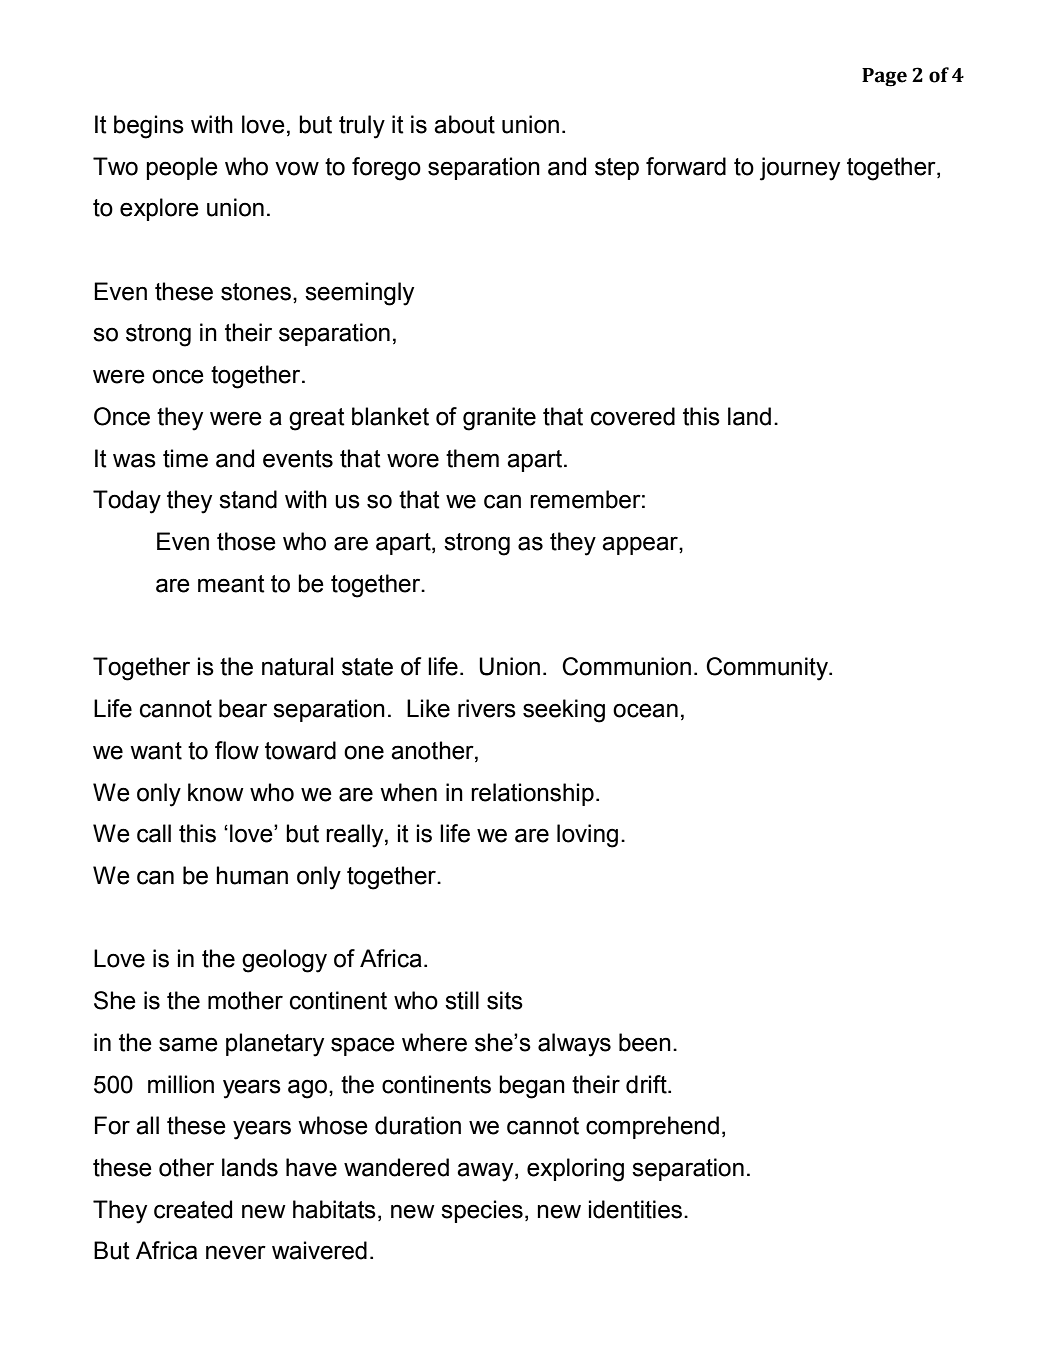  I want to click on begins, so click(149, 127).
